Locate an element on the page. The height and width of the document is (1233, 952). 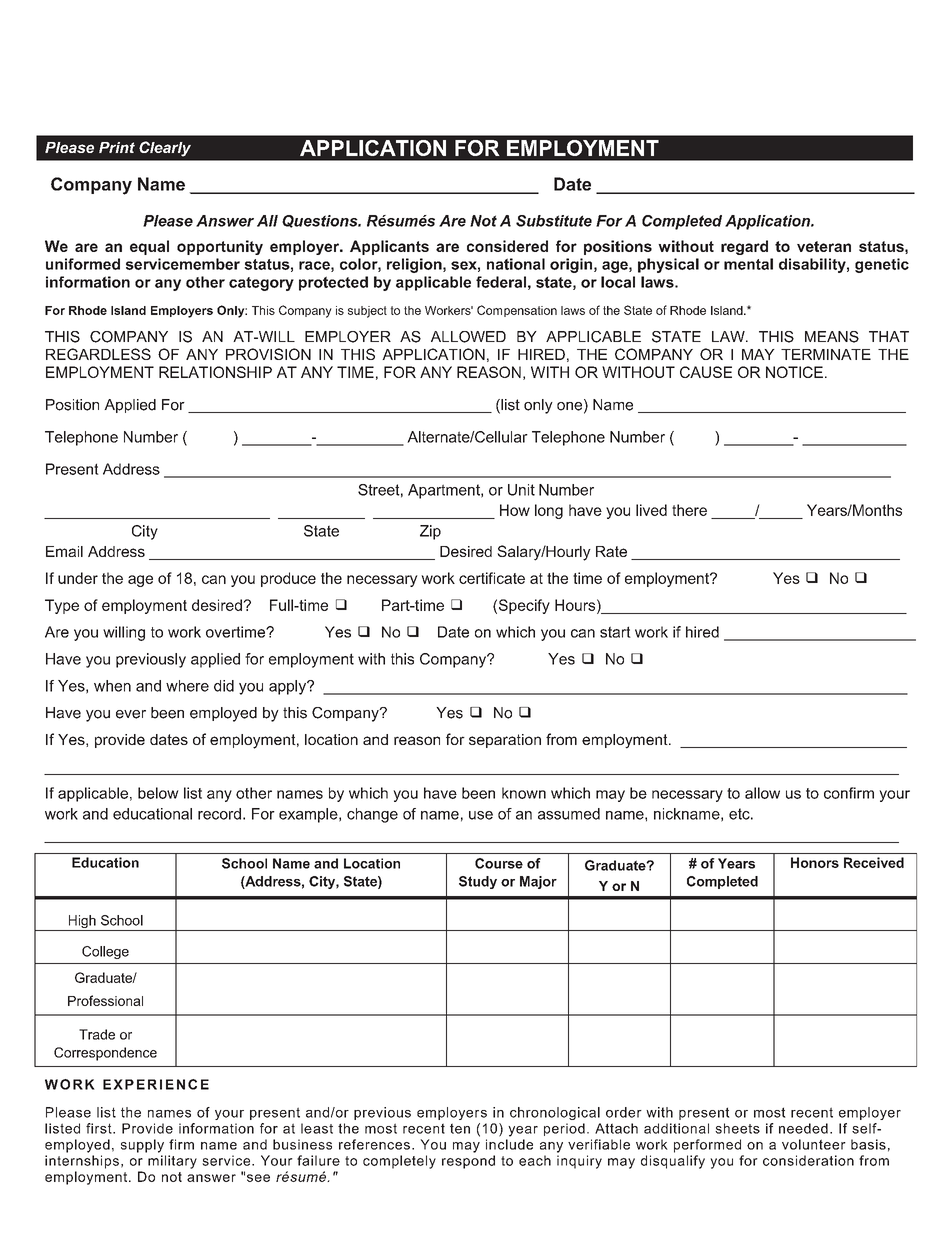
Course is located at coordinates (499, 863).
